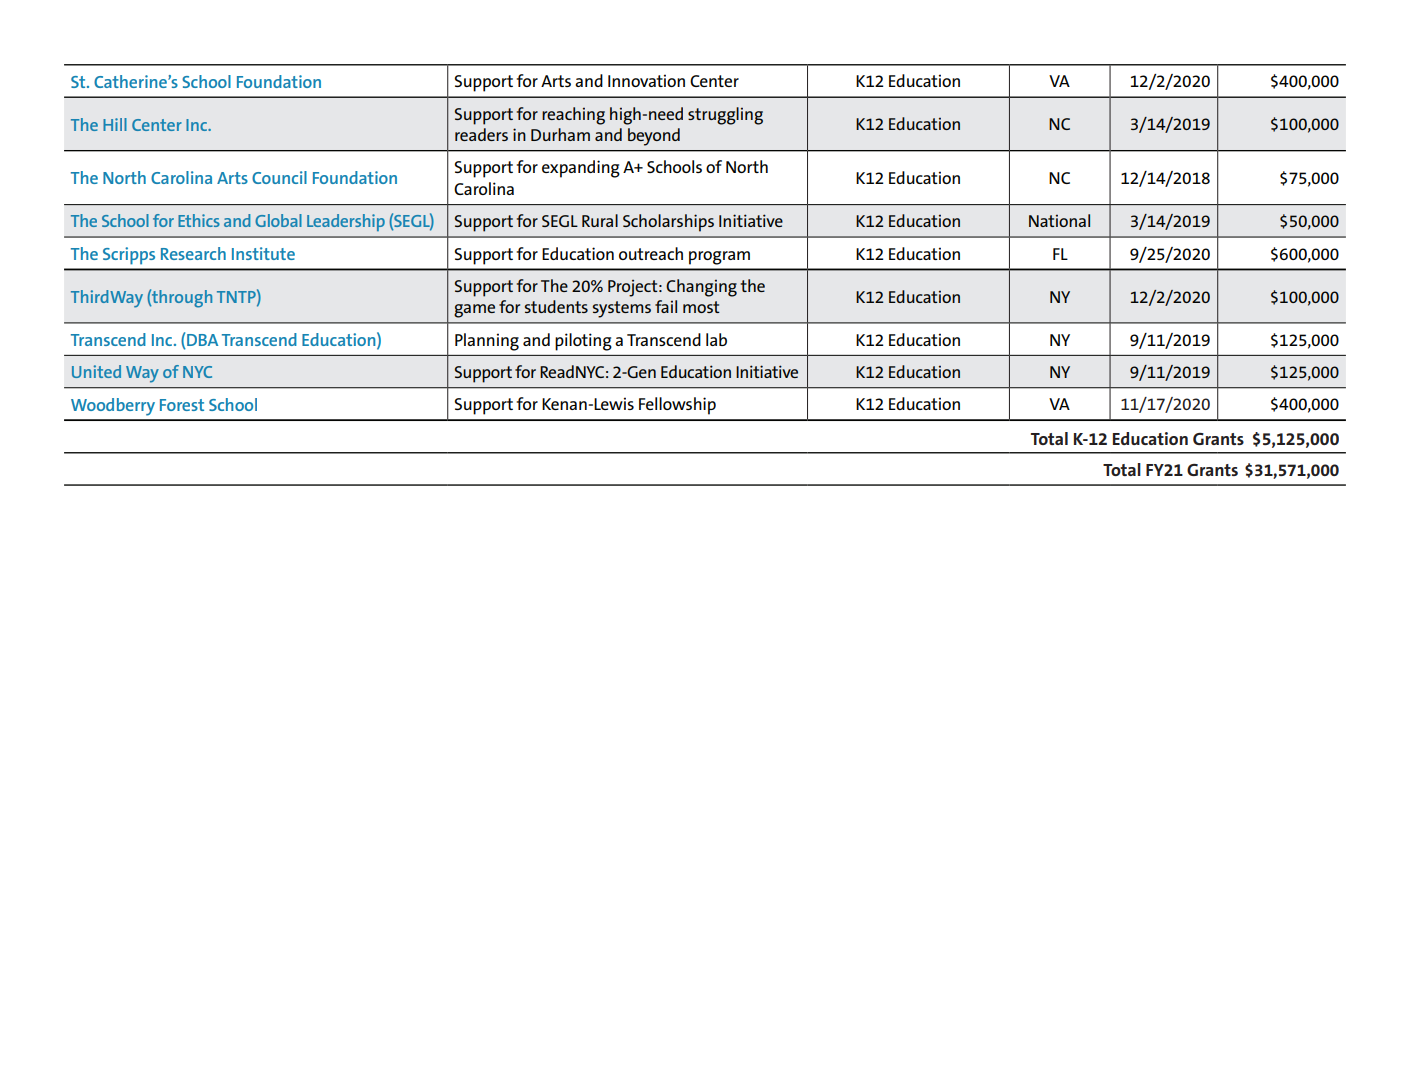 Image resolution: width=1410 pixels, height=1090 pixels. I want to click on National, so click(1059, 220).
